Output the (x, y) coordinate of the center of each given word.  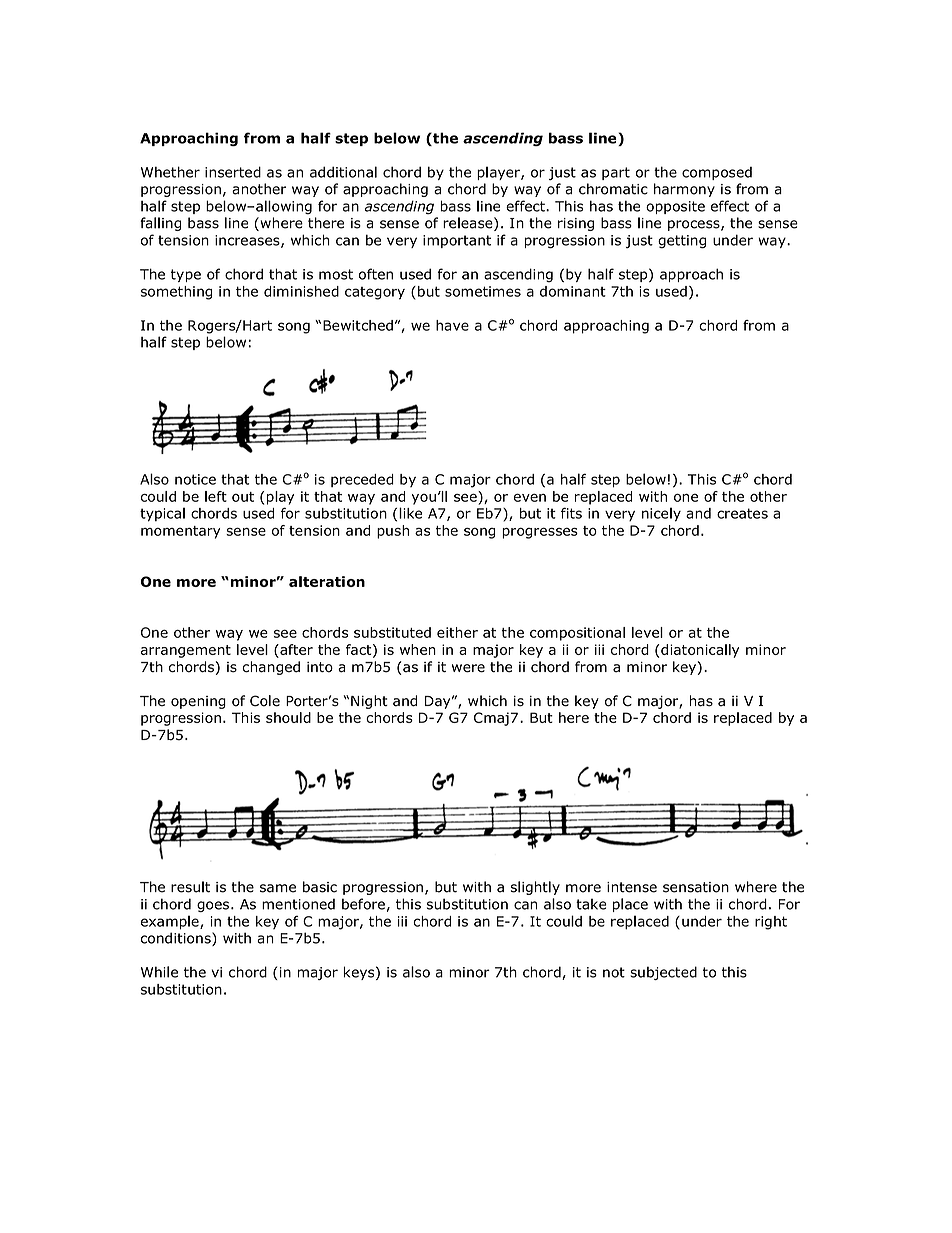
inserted (233, 172)
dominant (573, 291)
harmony (684, 190)
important (457, 241)
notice (195, 479)
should (288, 717)
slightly (535, 888)
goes (213, 906)
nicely (661, 514)
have (452, 325)
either (457, 632)
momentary (180, 532)
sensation (696, 887)
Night (369, 702)
